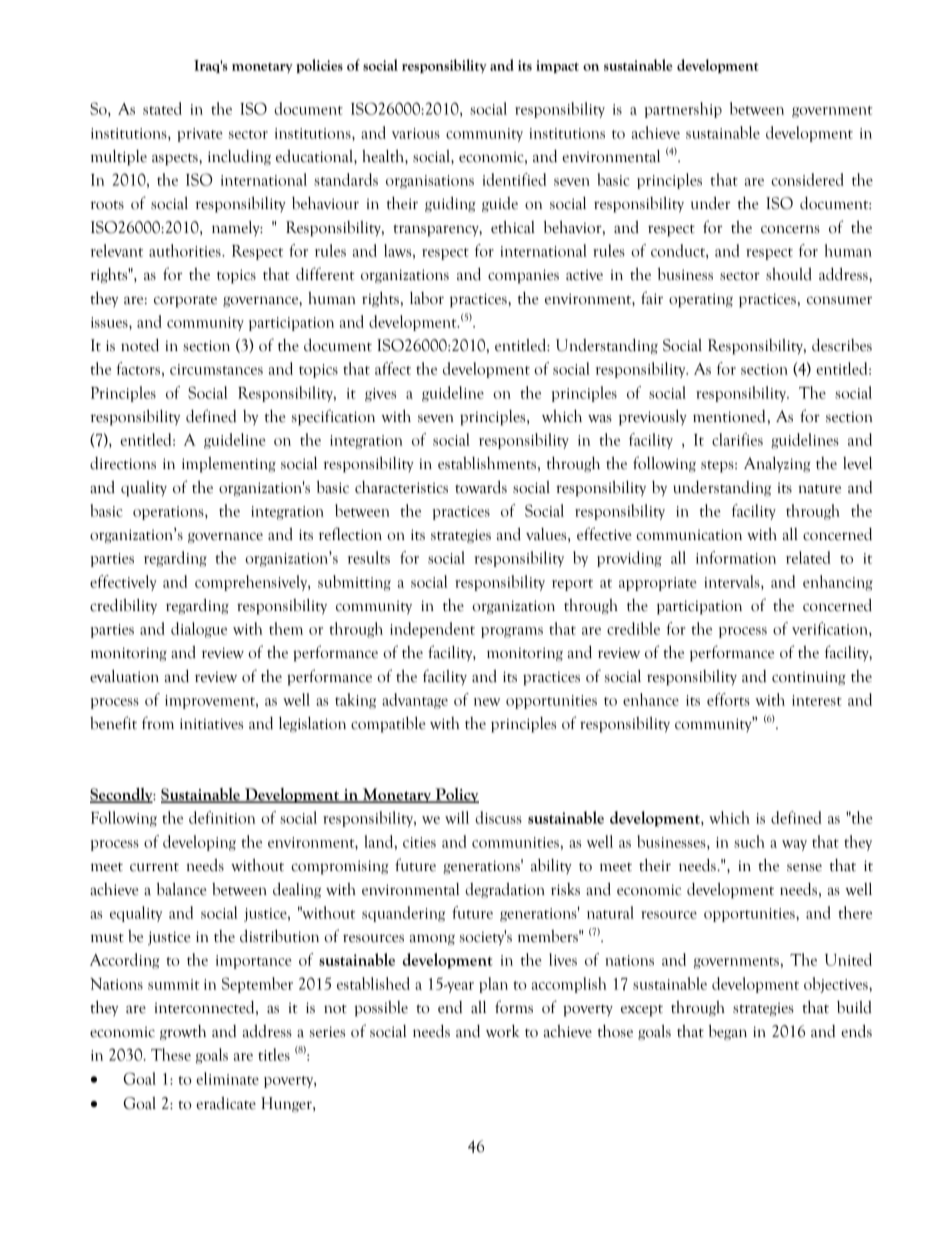 This image has height=1233, width=952. I want to click on partnership, so click(683, 110).
